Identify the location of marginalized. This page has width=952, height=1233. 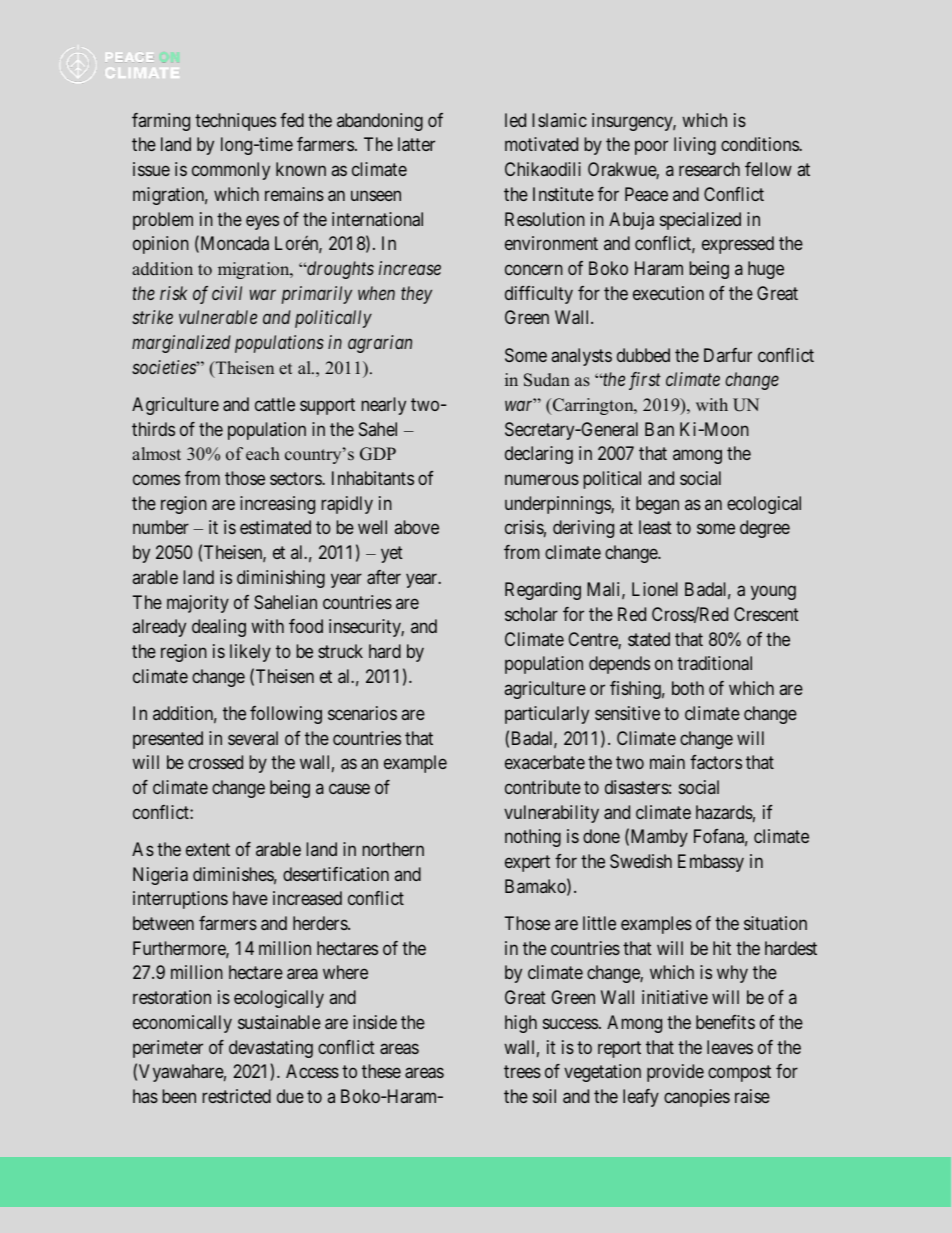
(181, 344).
